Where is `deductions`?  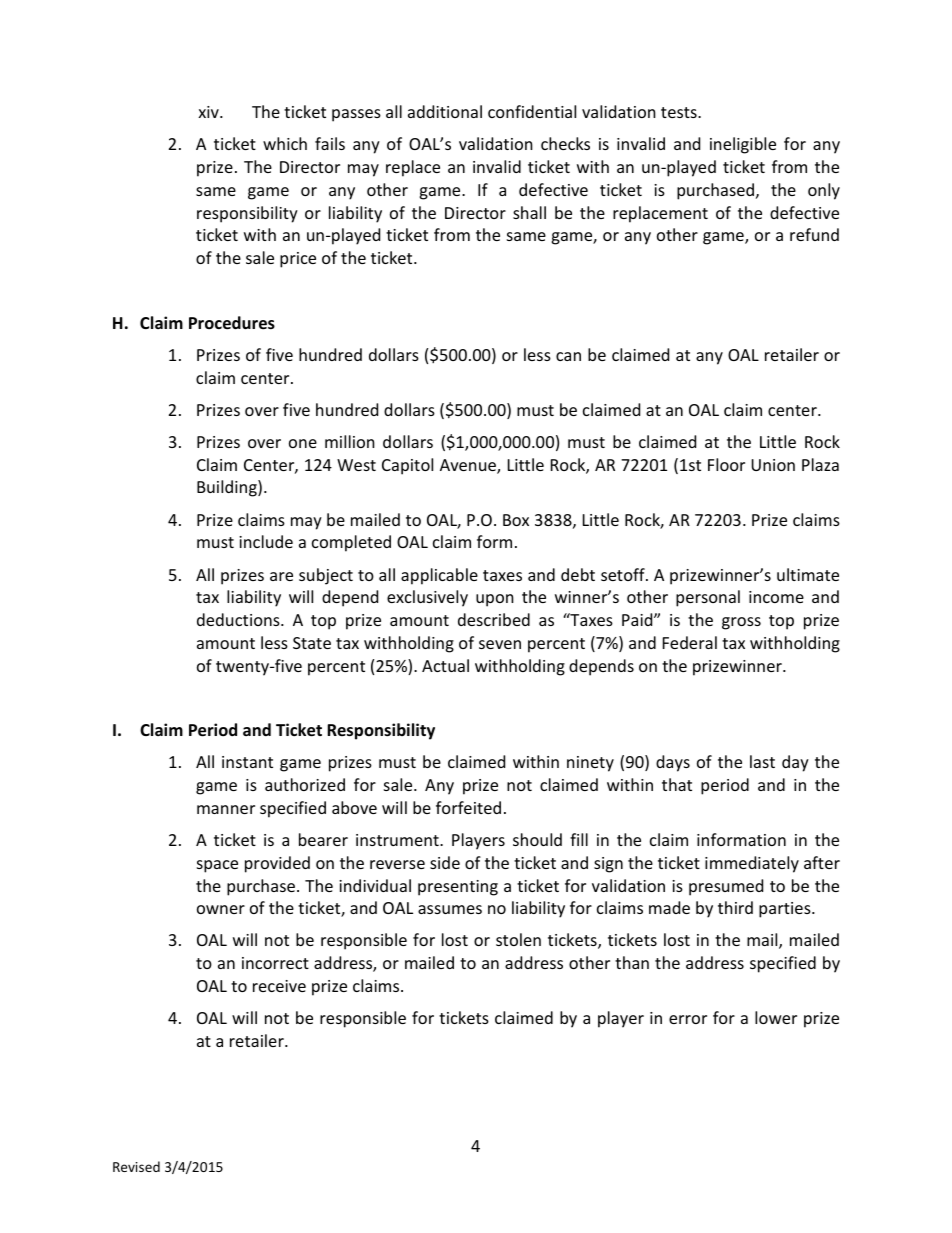
deductions is located at coordinates (239, 619).
